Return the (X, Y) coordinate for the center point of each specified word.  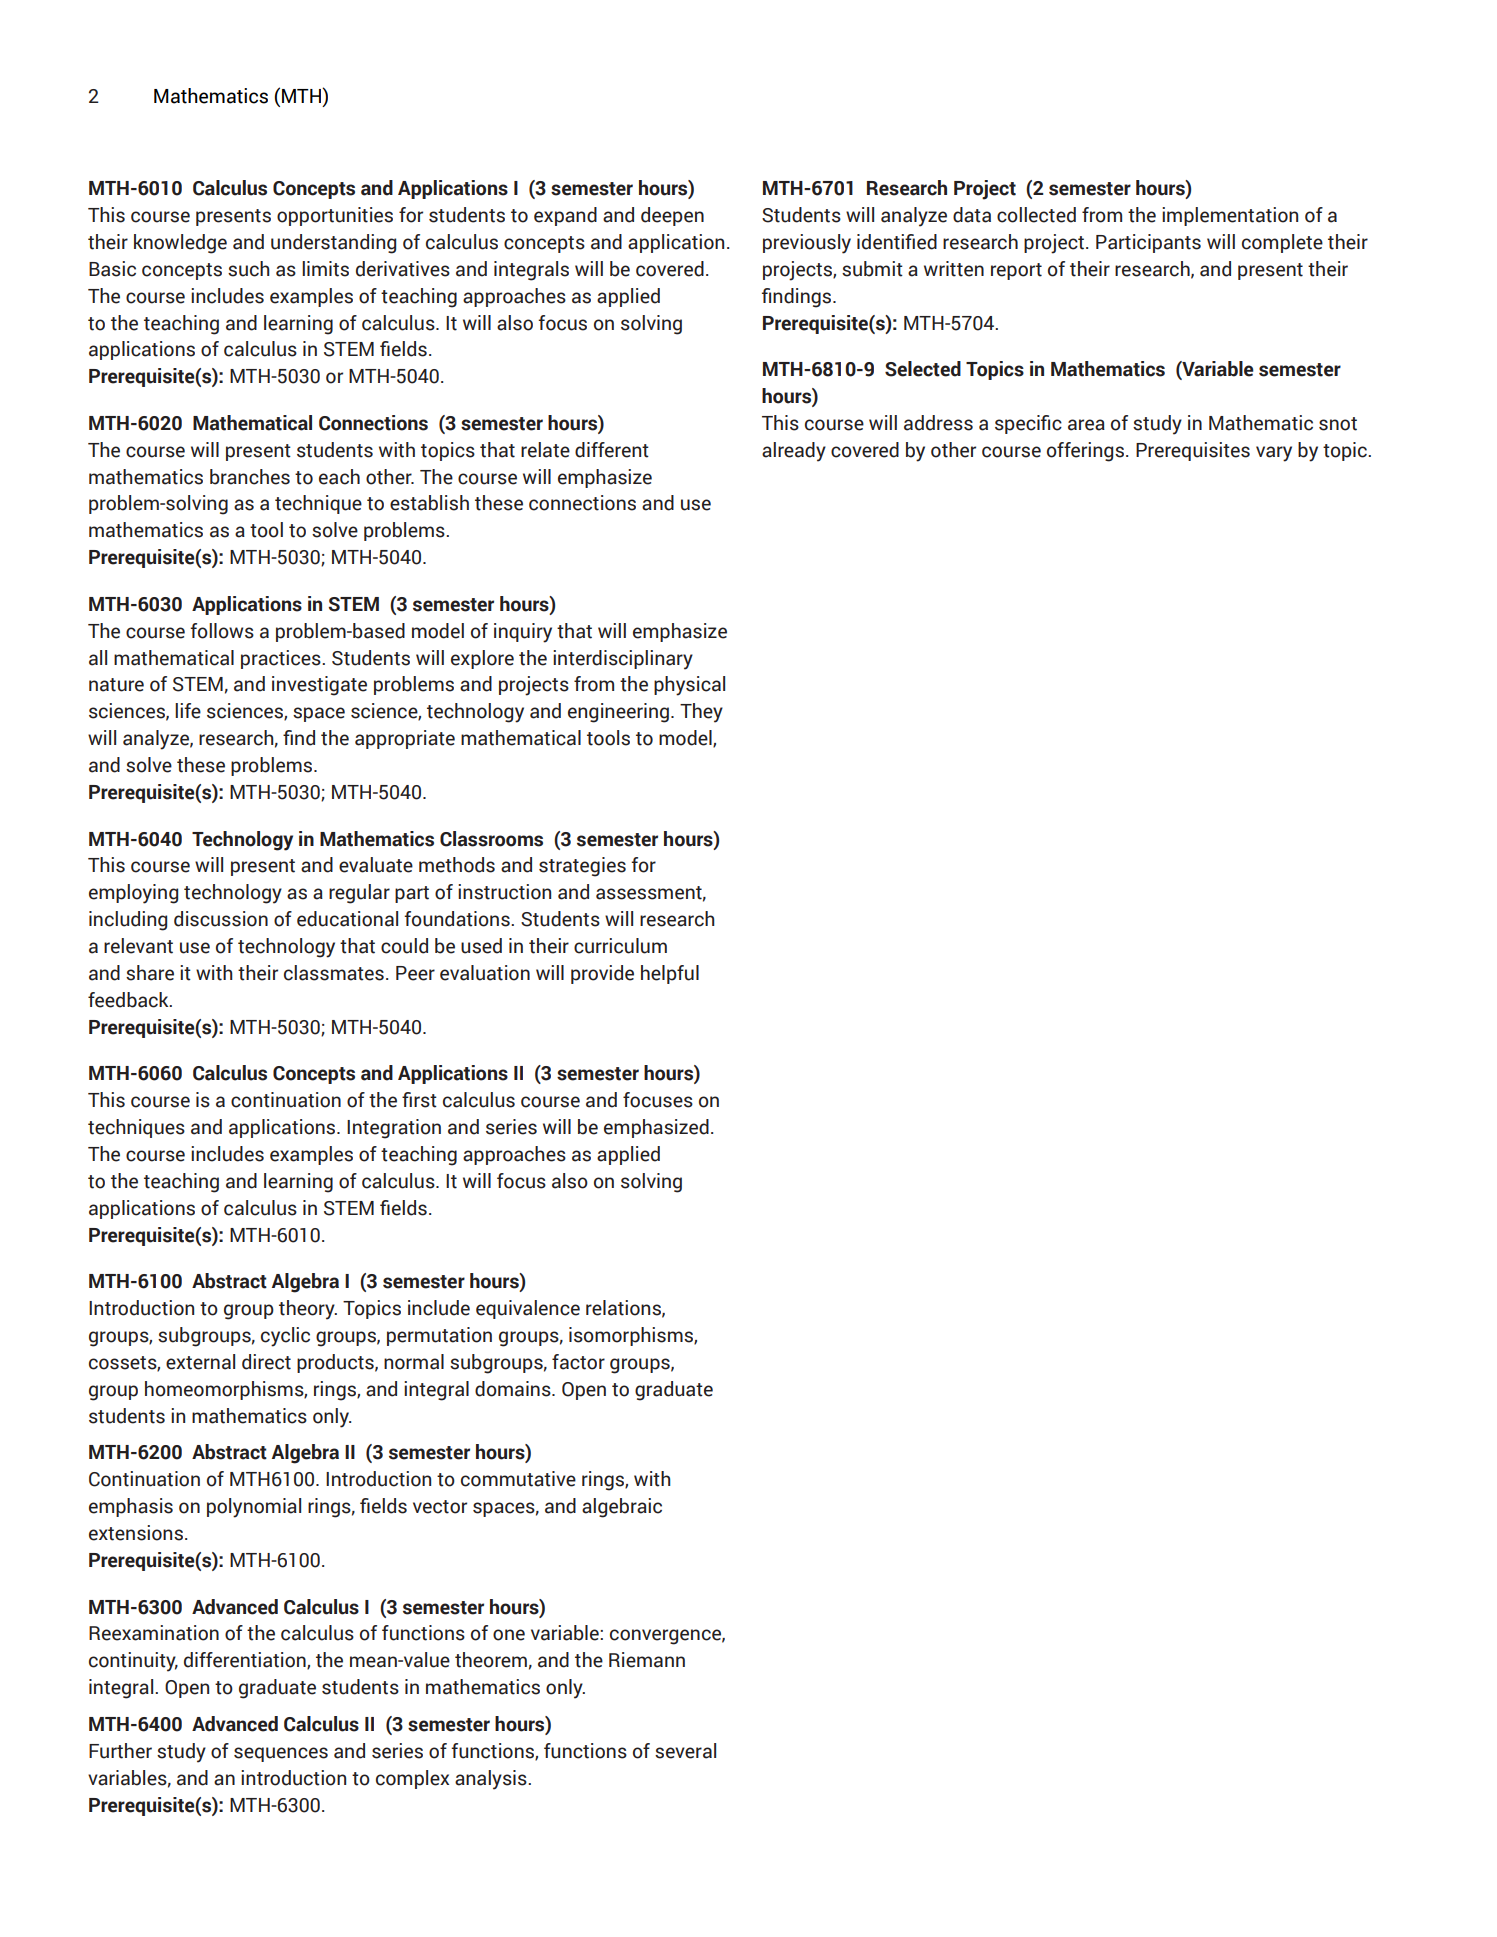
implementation (1230, 216)
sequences (281, 1754)
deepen (672, 216)
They (701, 713)
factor (578, 1362)
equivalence (528, 1309)
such (249, 269)
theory (308, 1310)
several (685, 1751)
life (188, 711)
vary (1274, 454)
